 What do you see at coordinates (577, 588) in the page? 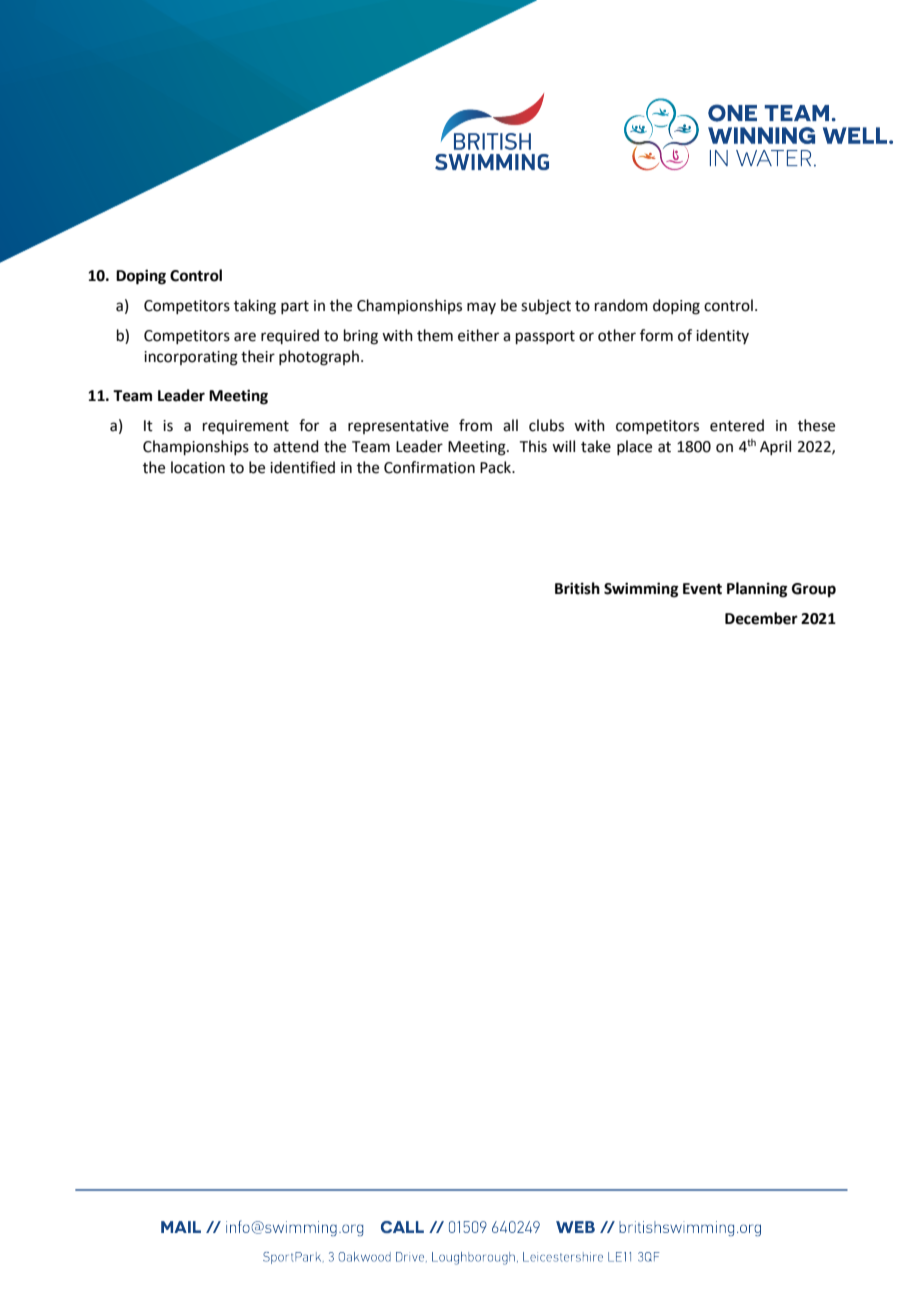
I see `British` at bounding box center [577, 588].
